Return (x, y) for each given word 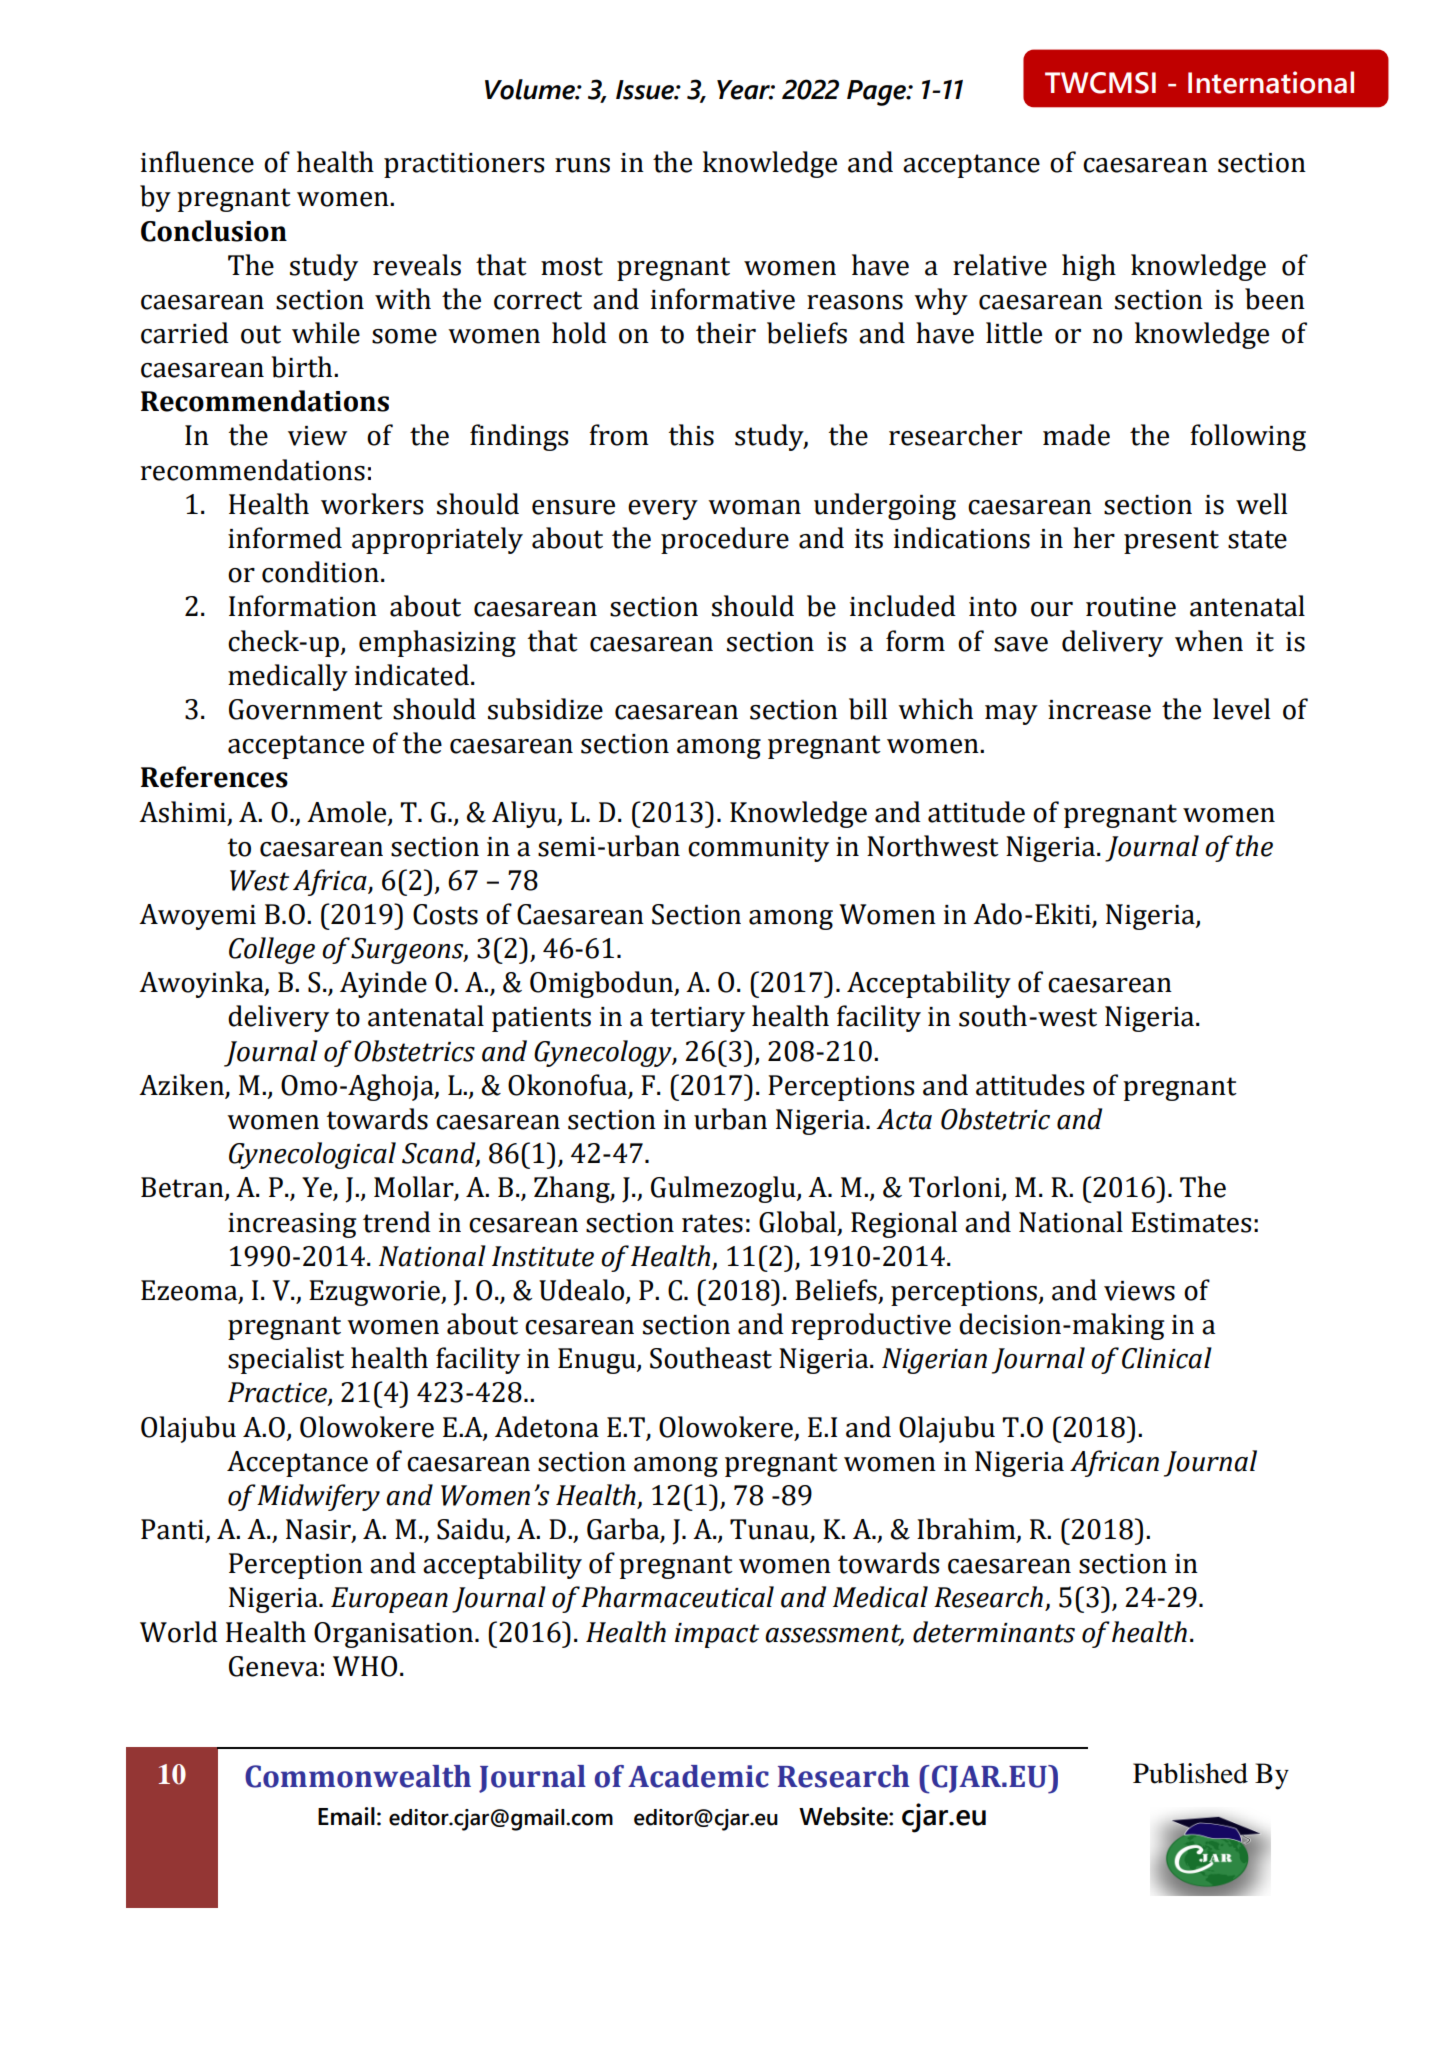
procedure (725, 540)
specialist (286, 1360)
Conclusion (214, 231)
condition (320, 572)
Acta (904, 1119)
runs (582, 165)
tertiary (697, 1019)
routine (1131, 607)
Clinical (1167, 1358)
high (1089, 267)
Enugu (598, 1361)
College (272, 950)
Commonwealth (358, 1776)
